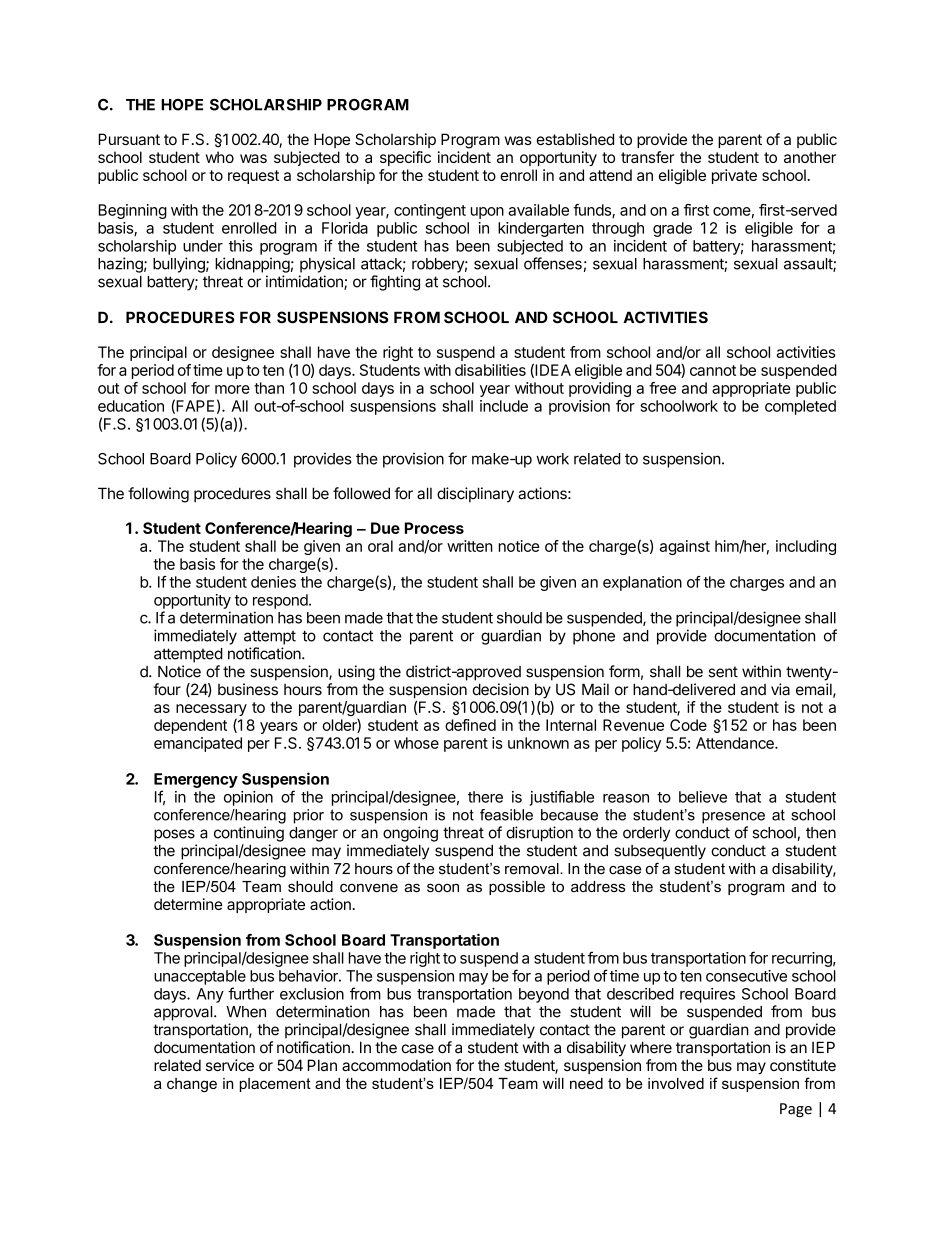 The height and width of the screenshot is (1233, 952). Describe the element at coordinates (487, 213) in the screenshot. I see `upon` at that location.
